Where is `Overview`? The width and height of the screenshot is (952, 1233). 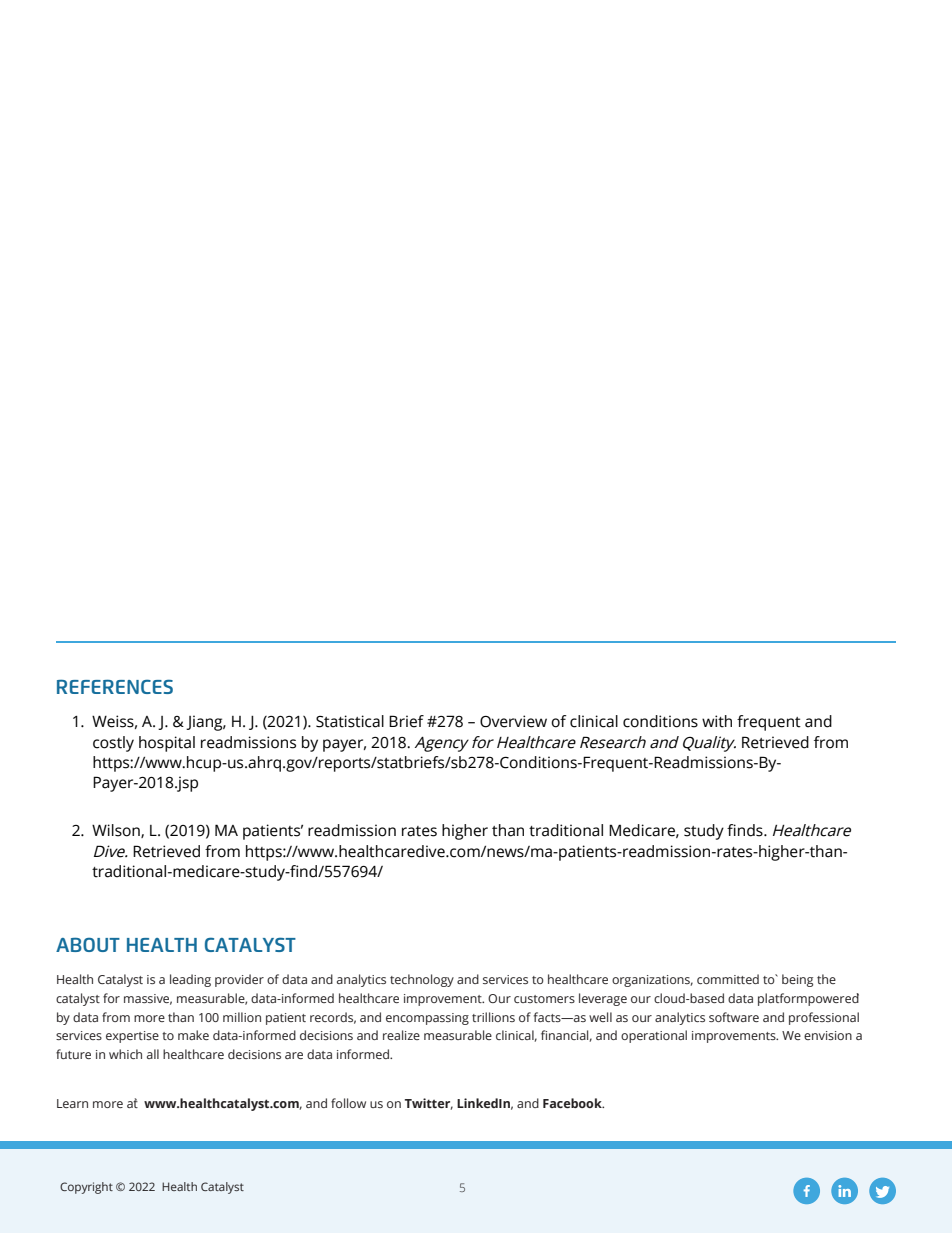
Overview is located at coordinates (513, 721).
